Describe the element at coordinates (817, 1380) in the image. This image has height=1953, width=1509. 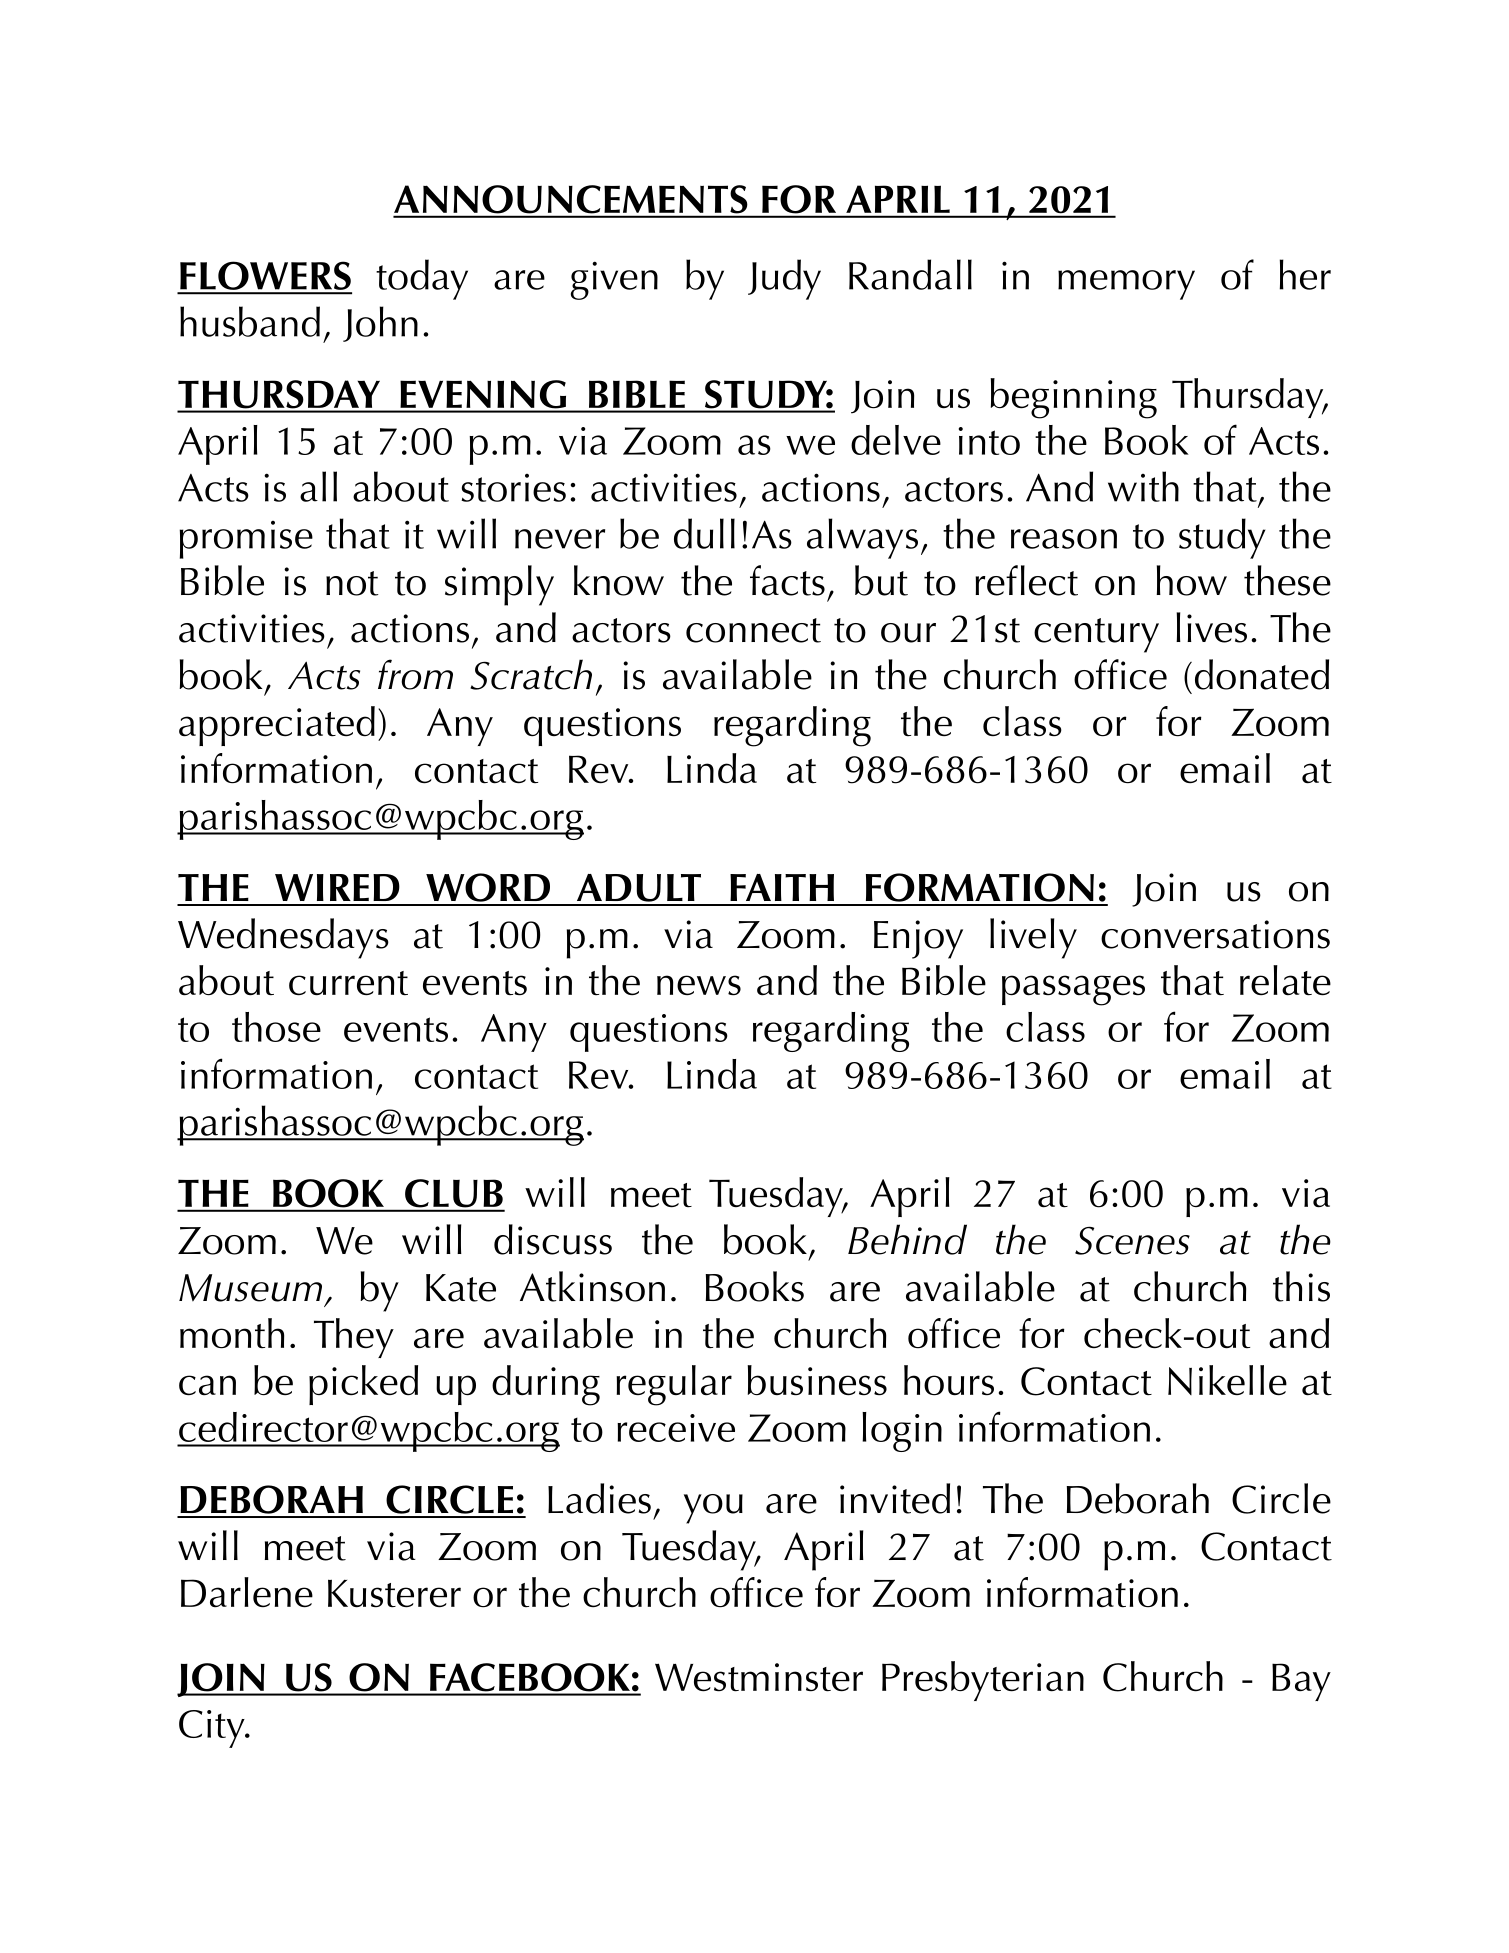
I see `business` at that location.
